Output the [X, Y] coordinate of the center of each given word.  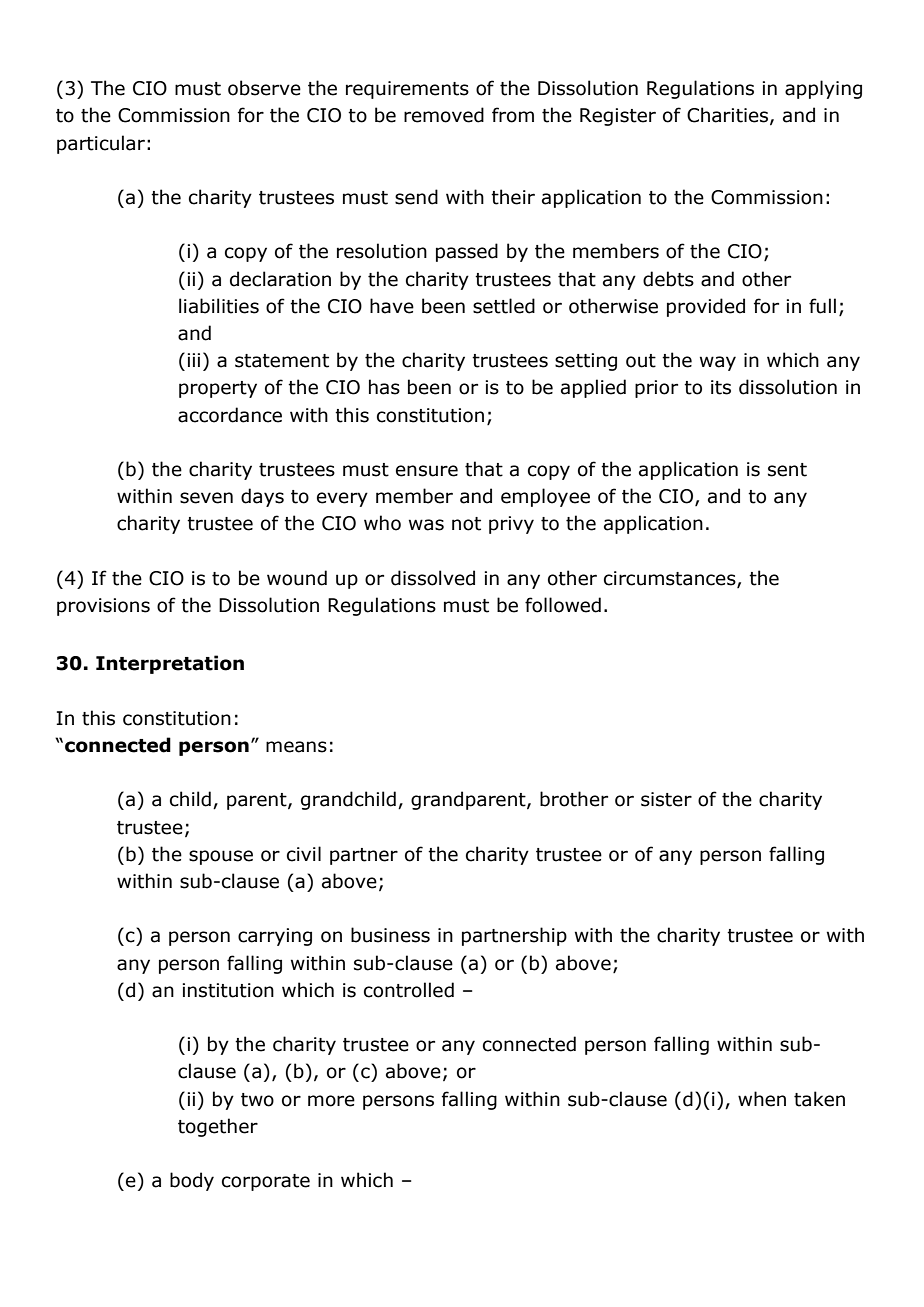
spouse [221, 857]
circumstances [671, 579]
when [762, 1099]
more [331, 1101]
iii [193, 360]
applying [823, 89]
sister [666, 799]
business [390, 935]
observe [264, 88]
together [218, 1127]
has [384, 387]
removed [444, 115]
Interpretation [170, 664]
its [721, 387]
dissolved [433, 578]
